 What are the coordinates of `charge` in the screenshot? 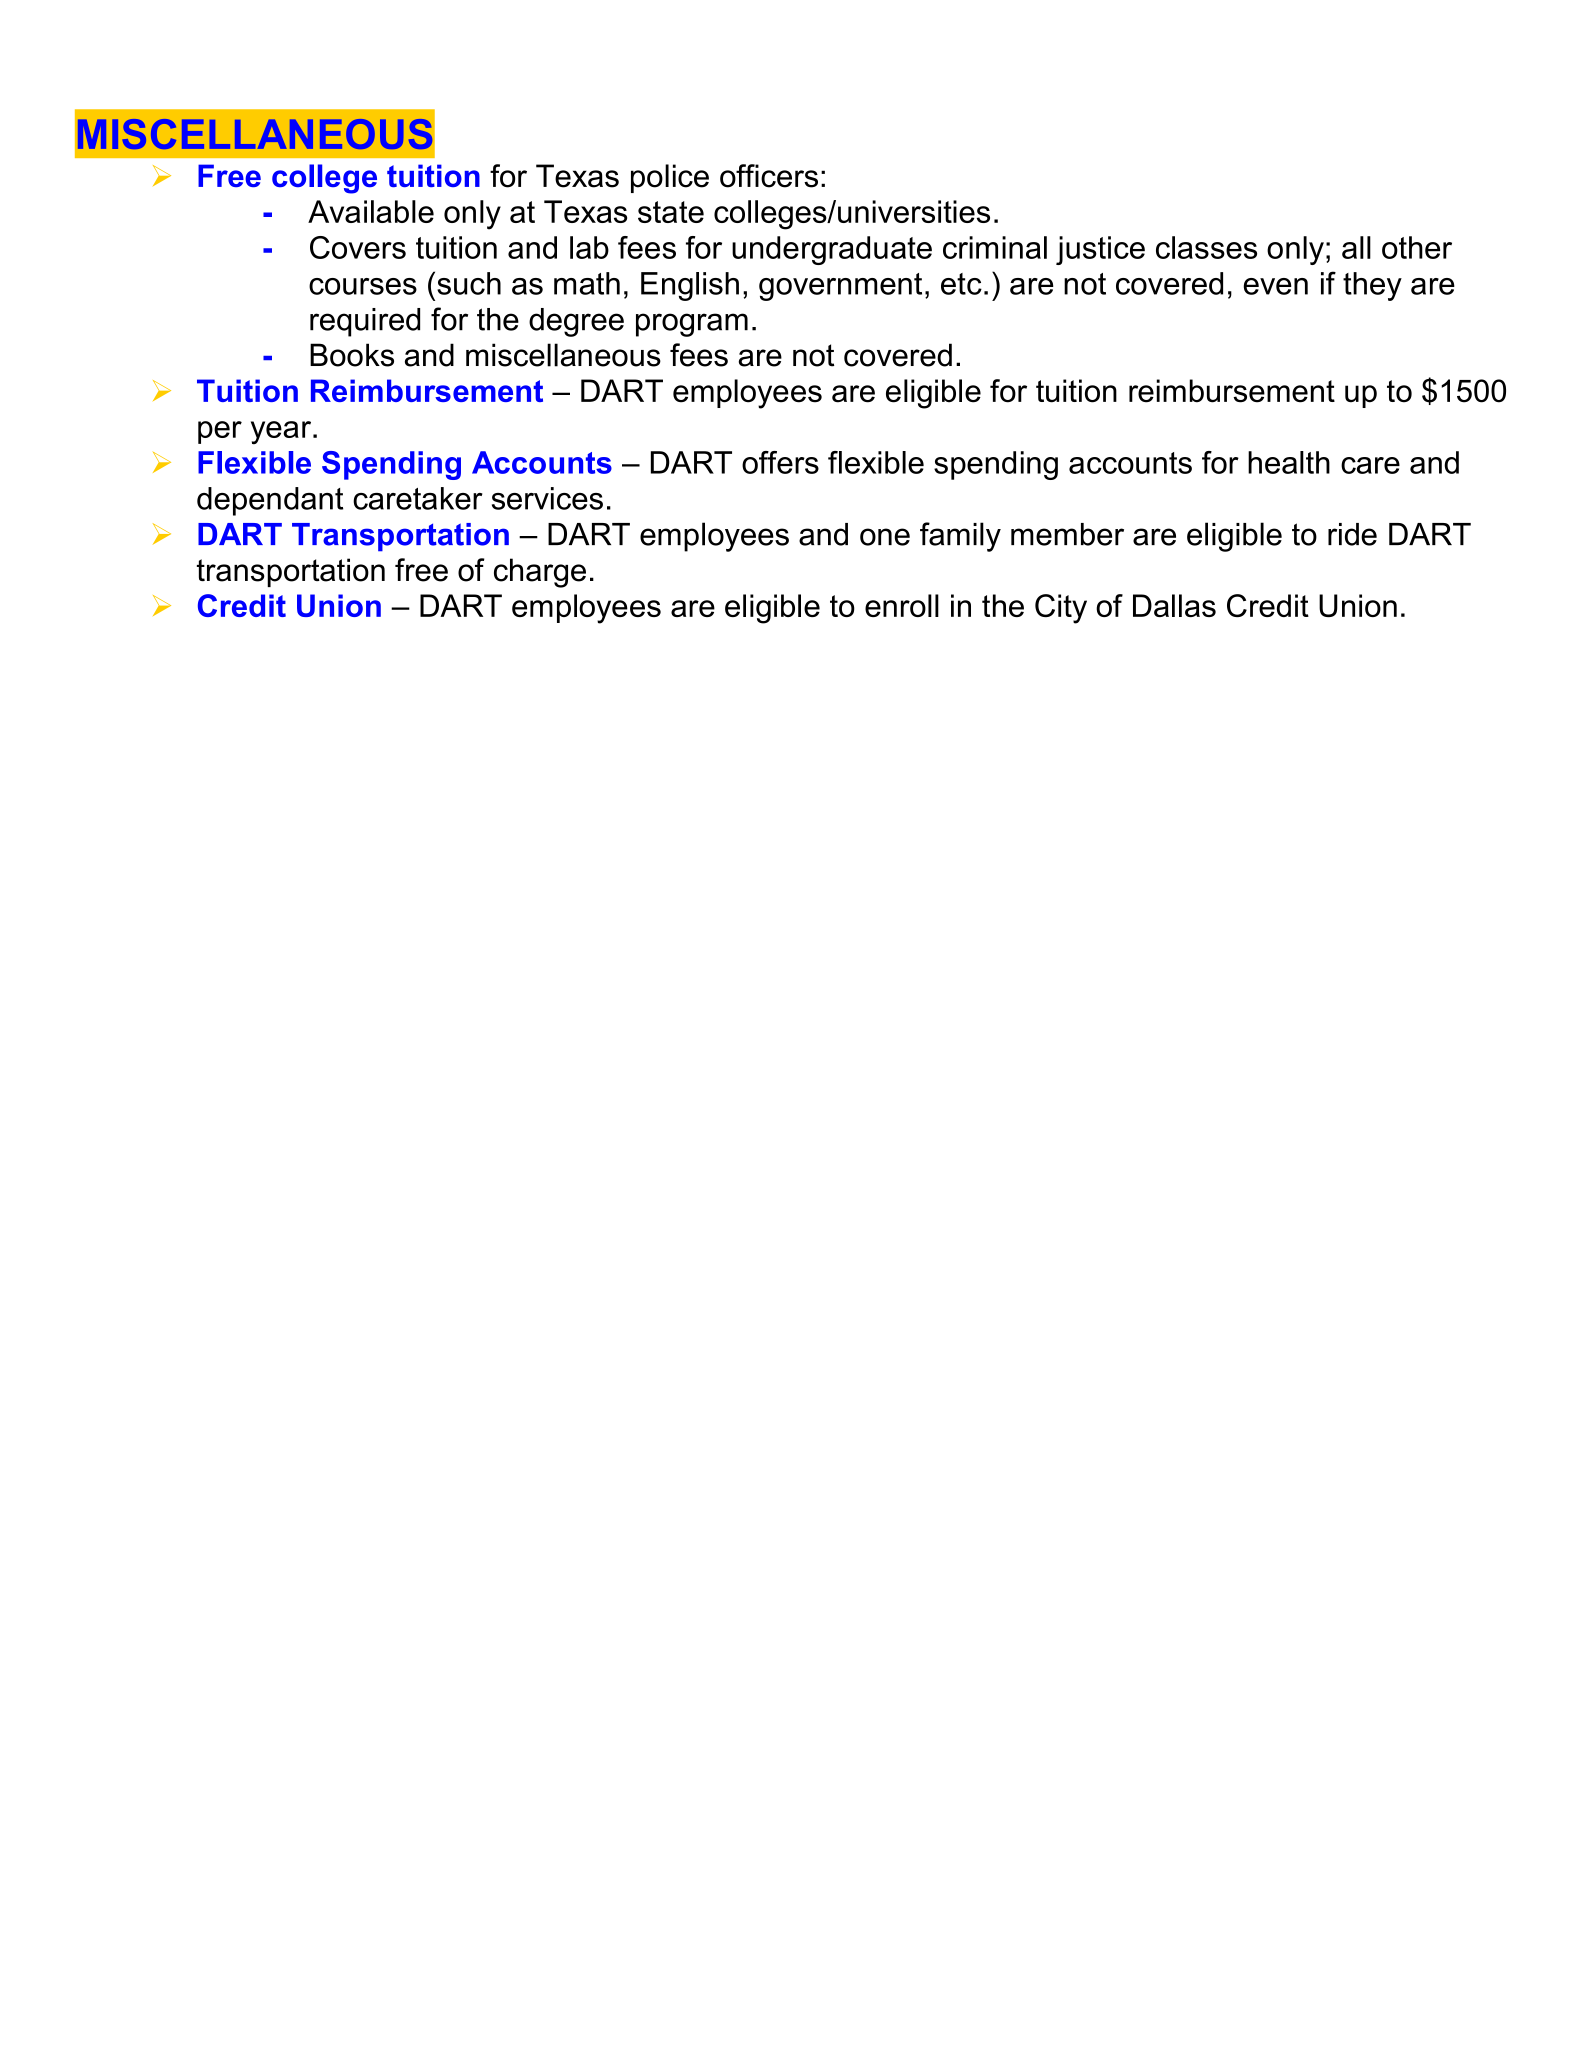 It's located at (540, 573).
